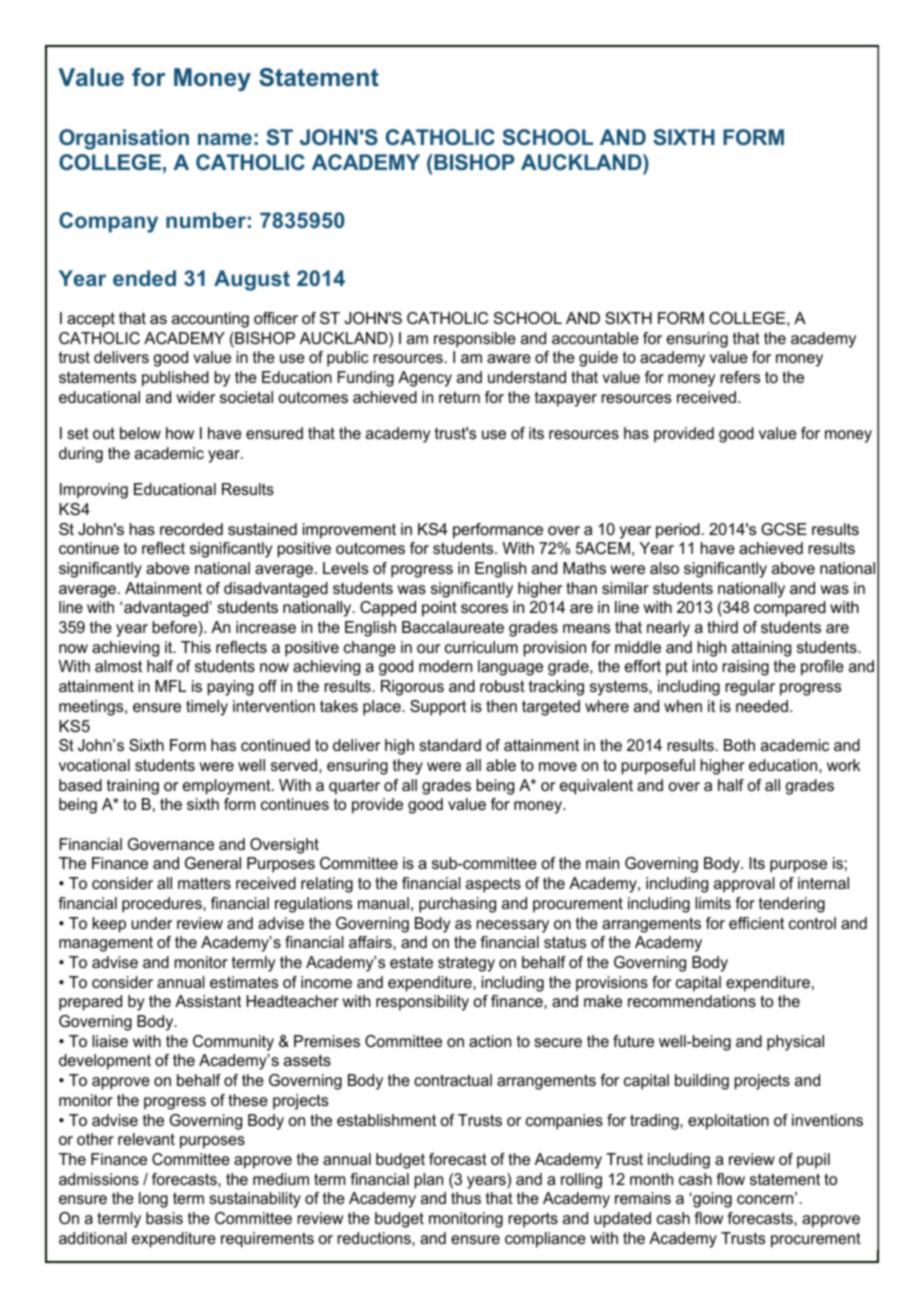 Image resolution: width=924 pixels, height=1308 pixels. What do you see at coordinates (750, 688) in the page?
I see `regular` at bounding box center [750, 688].
